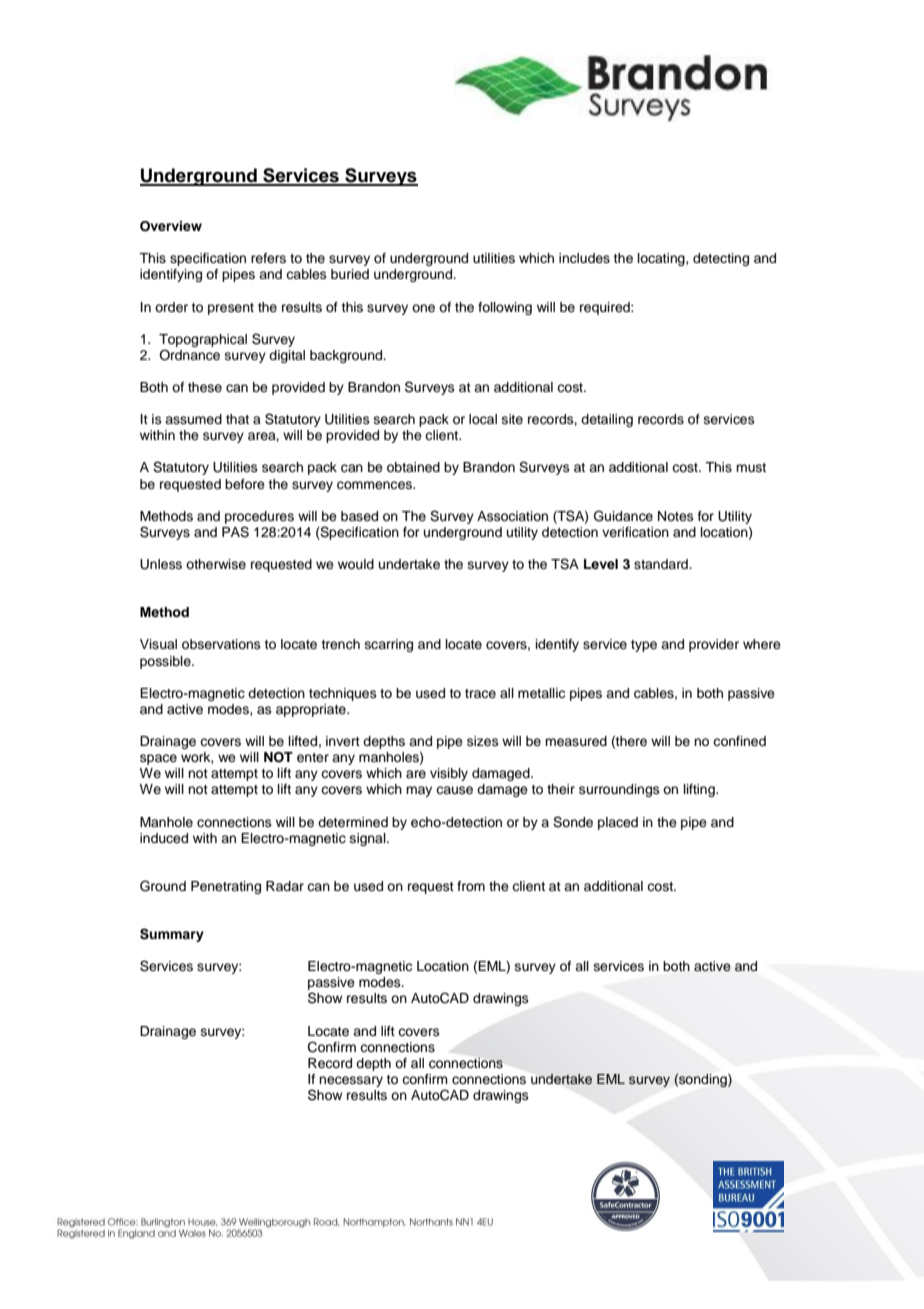 The height and width of the page is (1309, 924). Describe the element at coordinates (512, 516) in the page. I see `Association` at that location.
